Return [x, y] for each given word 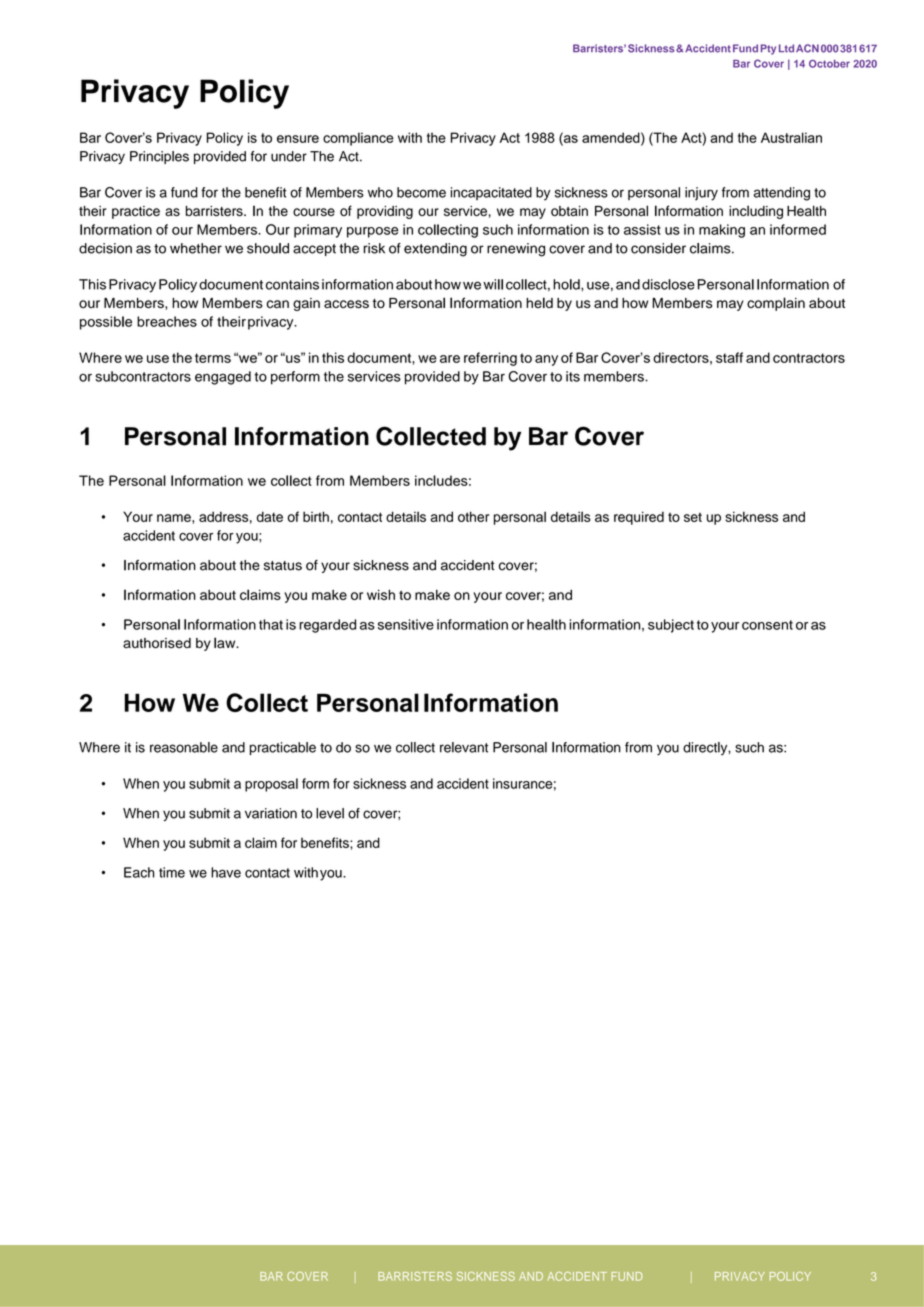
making [722, 231]
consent [767, 625]
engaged [223, 378]
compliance [358, 139]
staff [729, 357]
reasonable [184, 747]
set [693, 517]
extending [435, 250]
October [829, 64]
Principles [159, 157]
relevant [464, 747]
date [270, 516]
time [172, 872]
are [450, 359]
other [473, 516]
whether [196, 248]
